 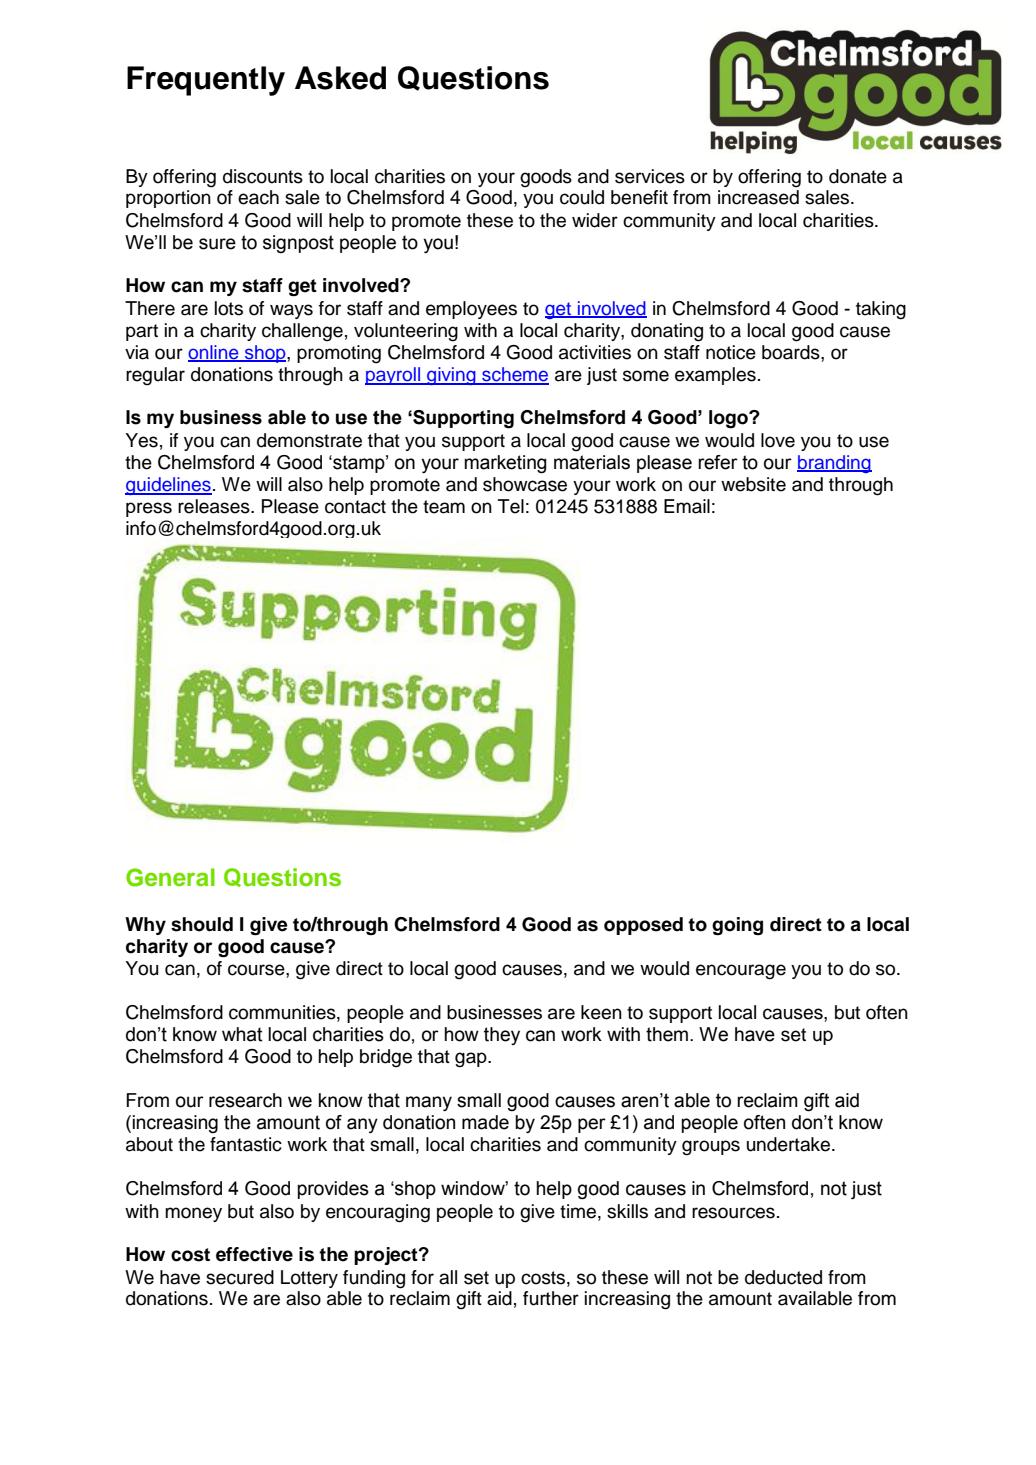 I want to click on secured, so click(x=240, y=1277).
